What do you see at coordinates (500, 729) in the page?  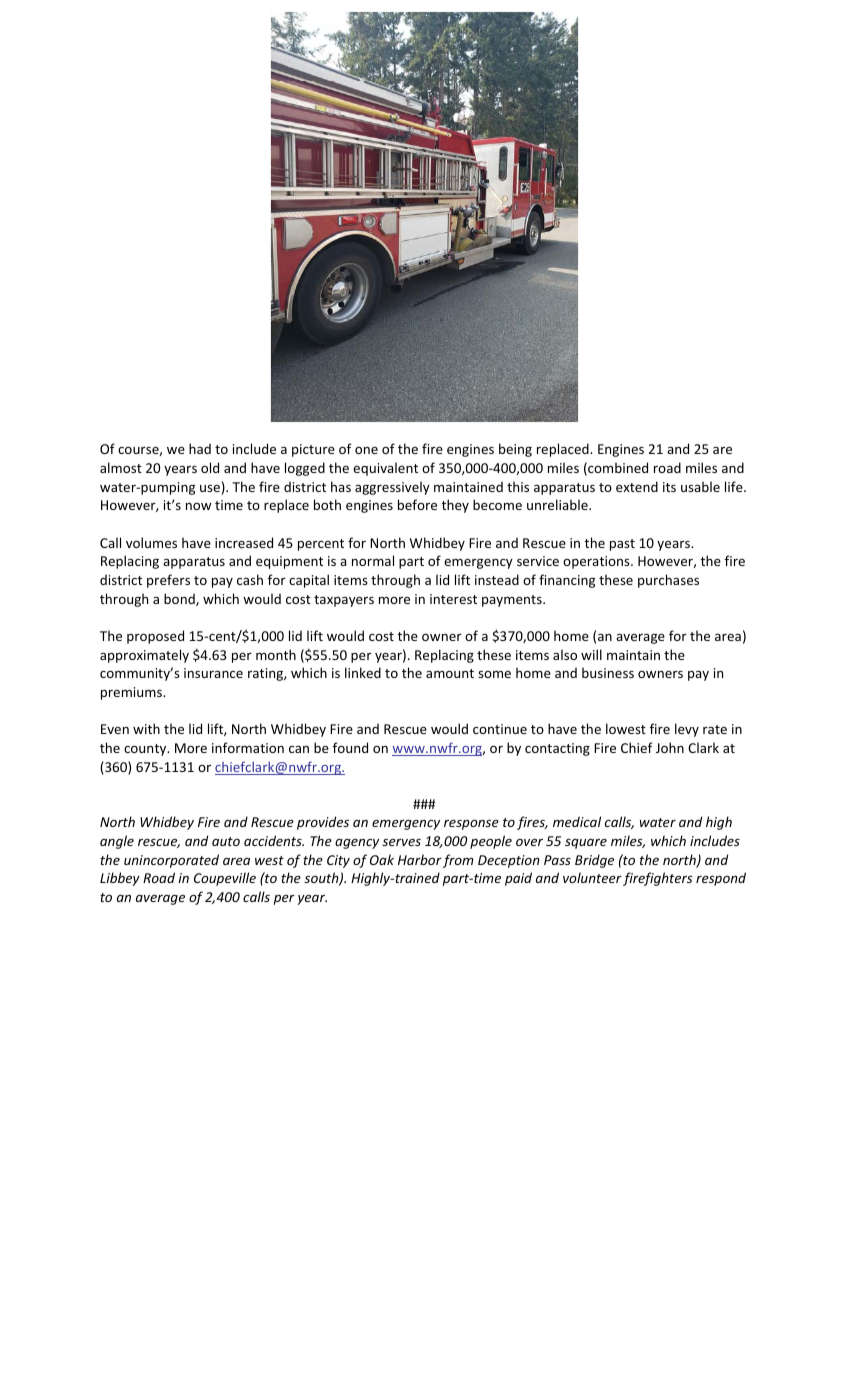 I see `continue` at bounding box center [500, 729].
